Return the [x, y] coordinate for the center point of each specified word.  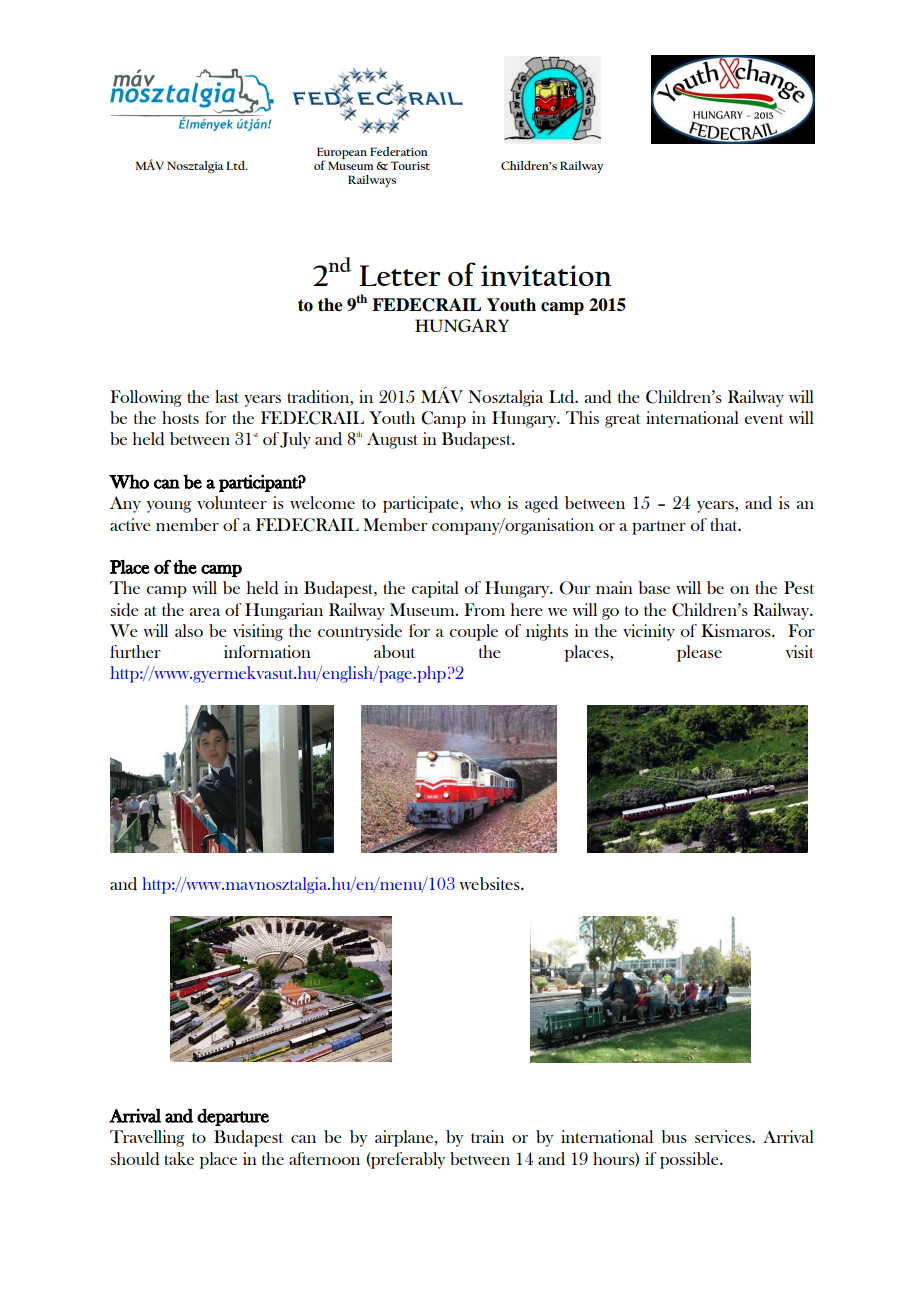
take [179, 1158]
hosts [180, 417]
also [189, 630]
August [392, 440]
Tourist [410, 165]
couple [473, 632]
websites [490, 883]
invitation [546, 275]
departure [233, 1117]
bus [674, 1136]
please [699, 653]
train [487, 1136]
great [623, 421]
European [342, 154]
